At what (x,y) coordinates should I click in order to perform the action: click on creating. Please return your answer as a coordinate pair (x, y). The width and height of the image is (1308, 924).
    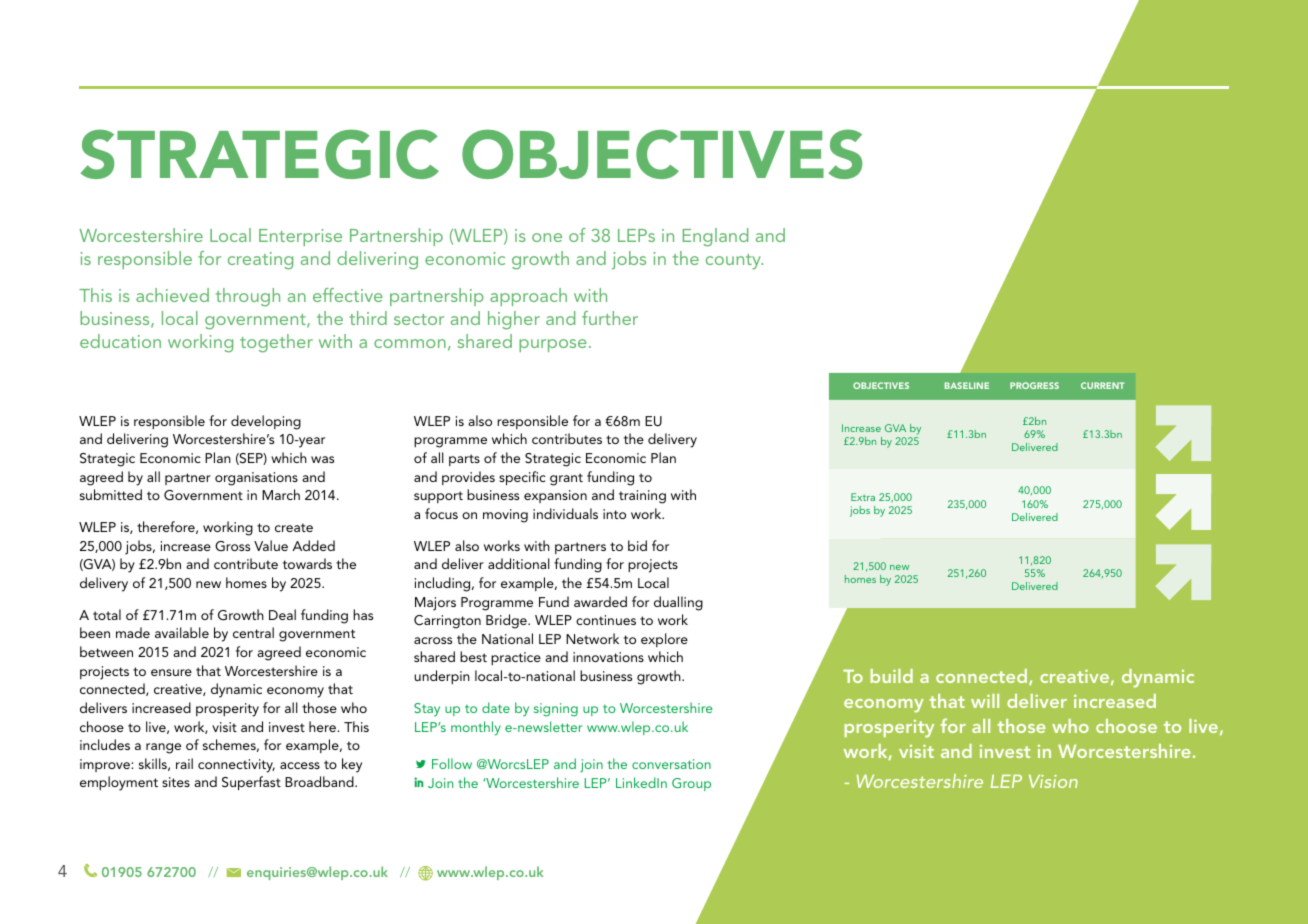
    Looking at the image, I should click on (260, 261).
